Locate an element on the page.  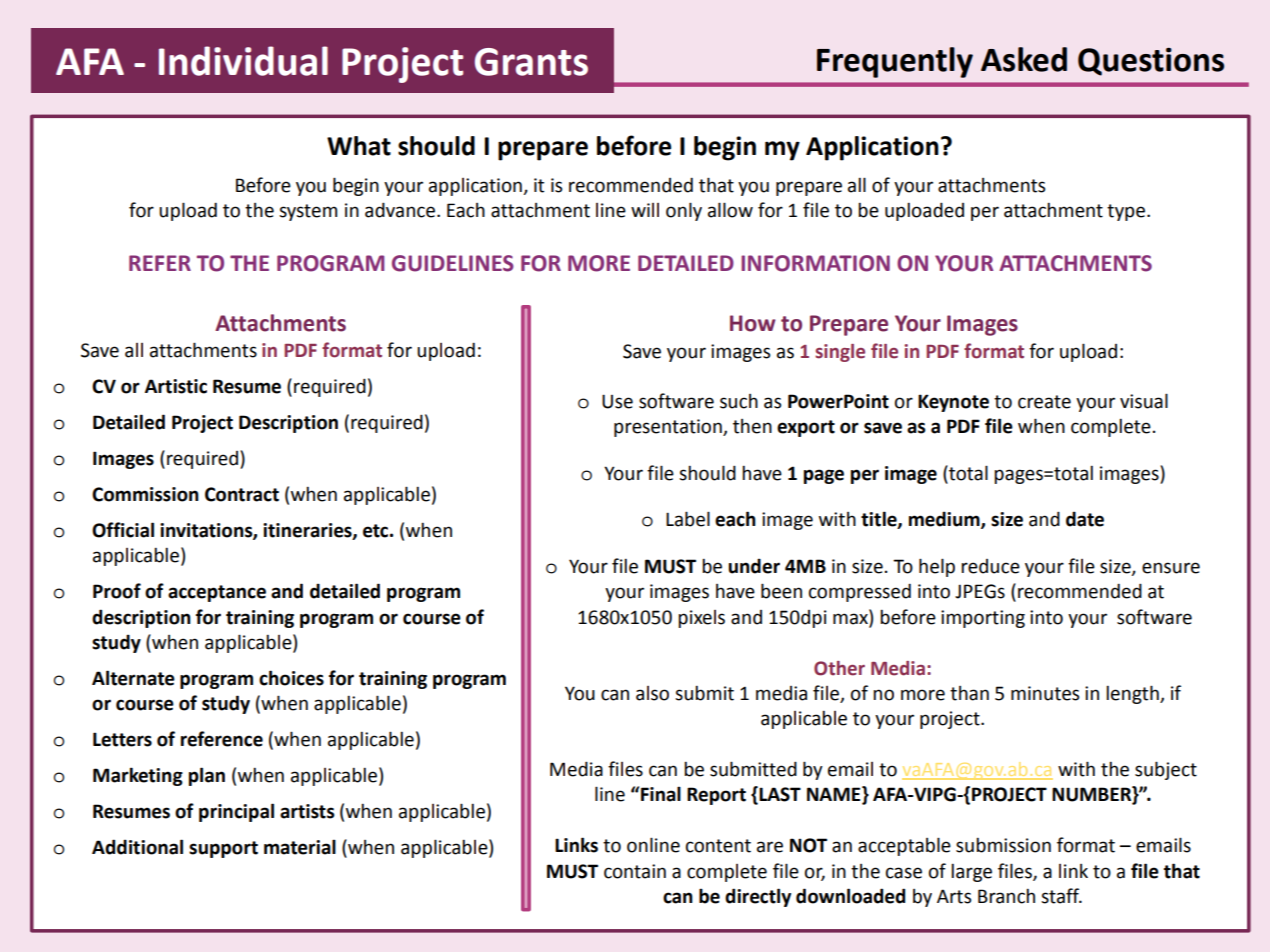
acceptance is located at coordinates (217, 593).
